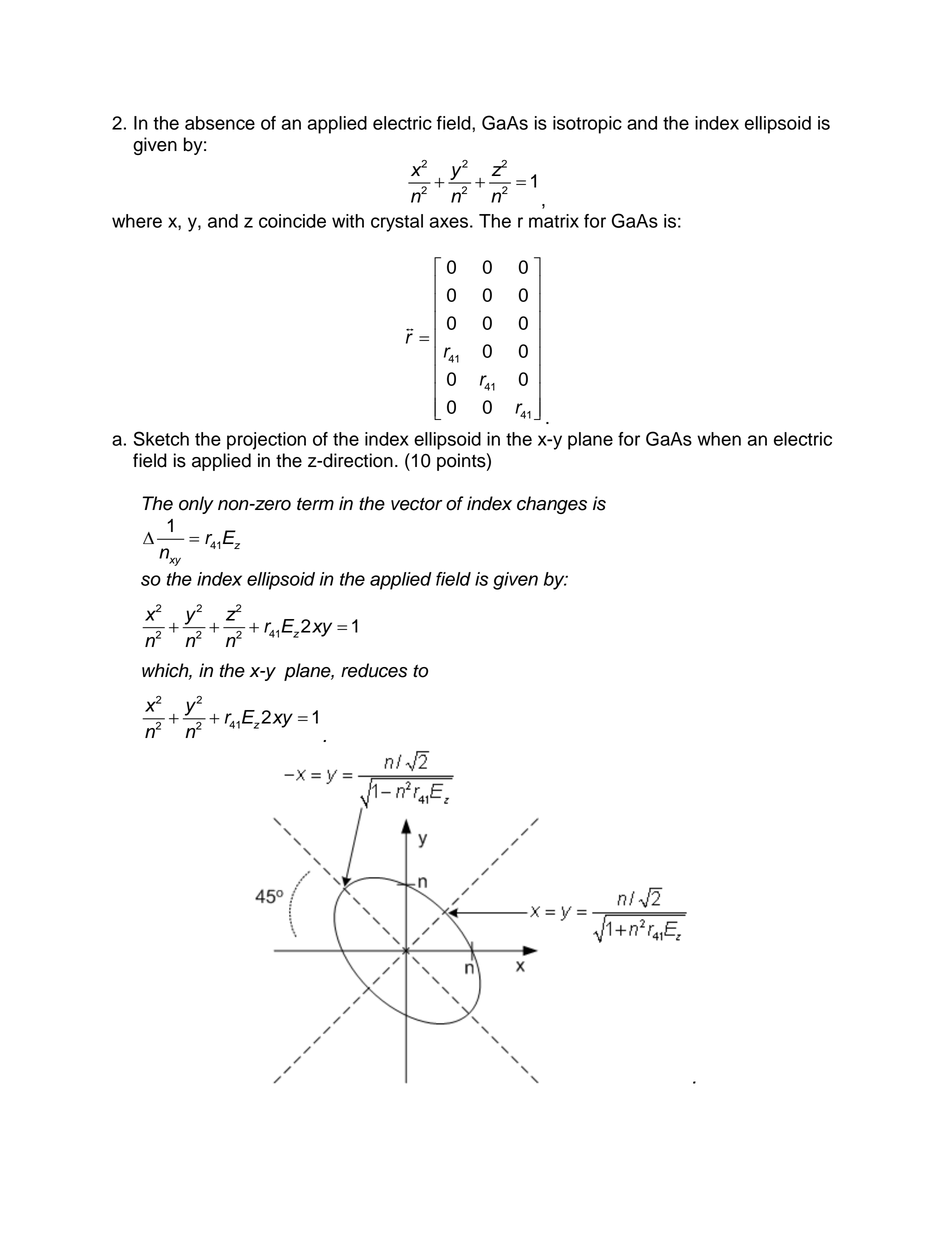  Describe the element at coordinates (266, 441) in the screenshot. I see `projection` at that location.
